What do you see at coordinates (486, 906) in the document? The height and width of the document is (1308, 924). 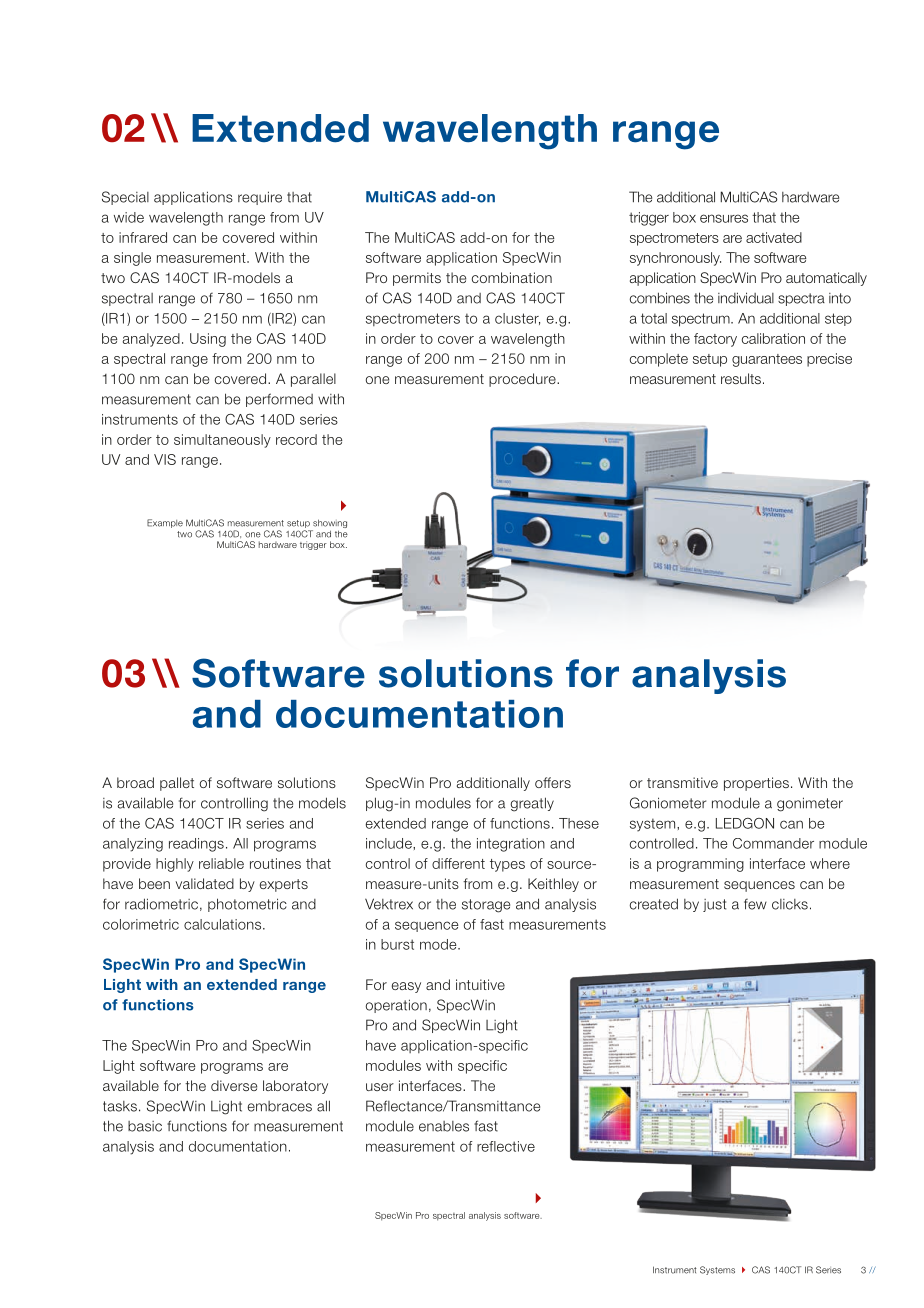 I see `storage` at bounding box center [486, 906].
